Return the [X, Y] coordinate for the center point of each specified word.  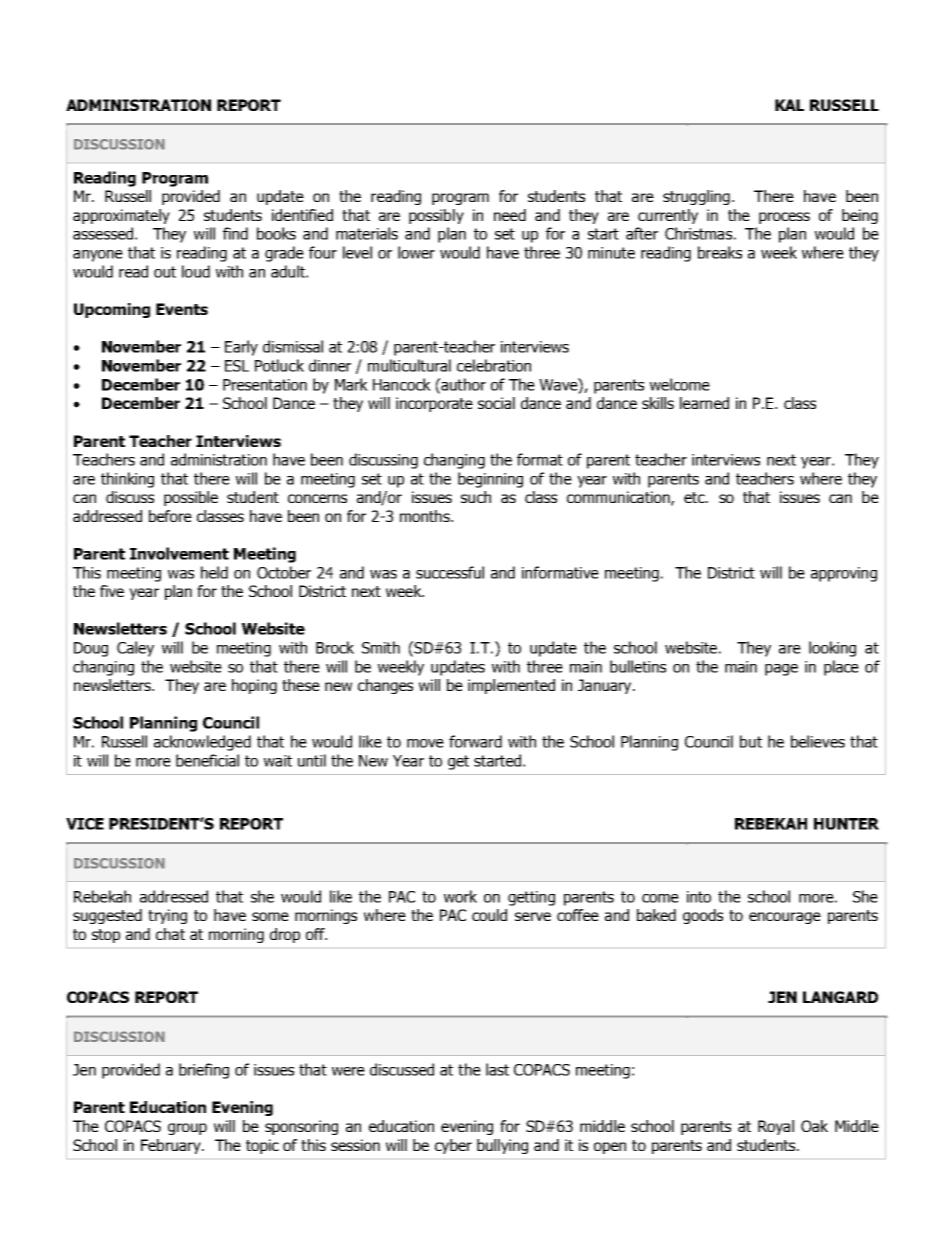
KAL [789, 105]
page [781, 670]
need [510, 215]
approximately [121, 216]
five [112, 591]
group [187, 1129]
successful [450, 572]
